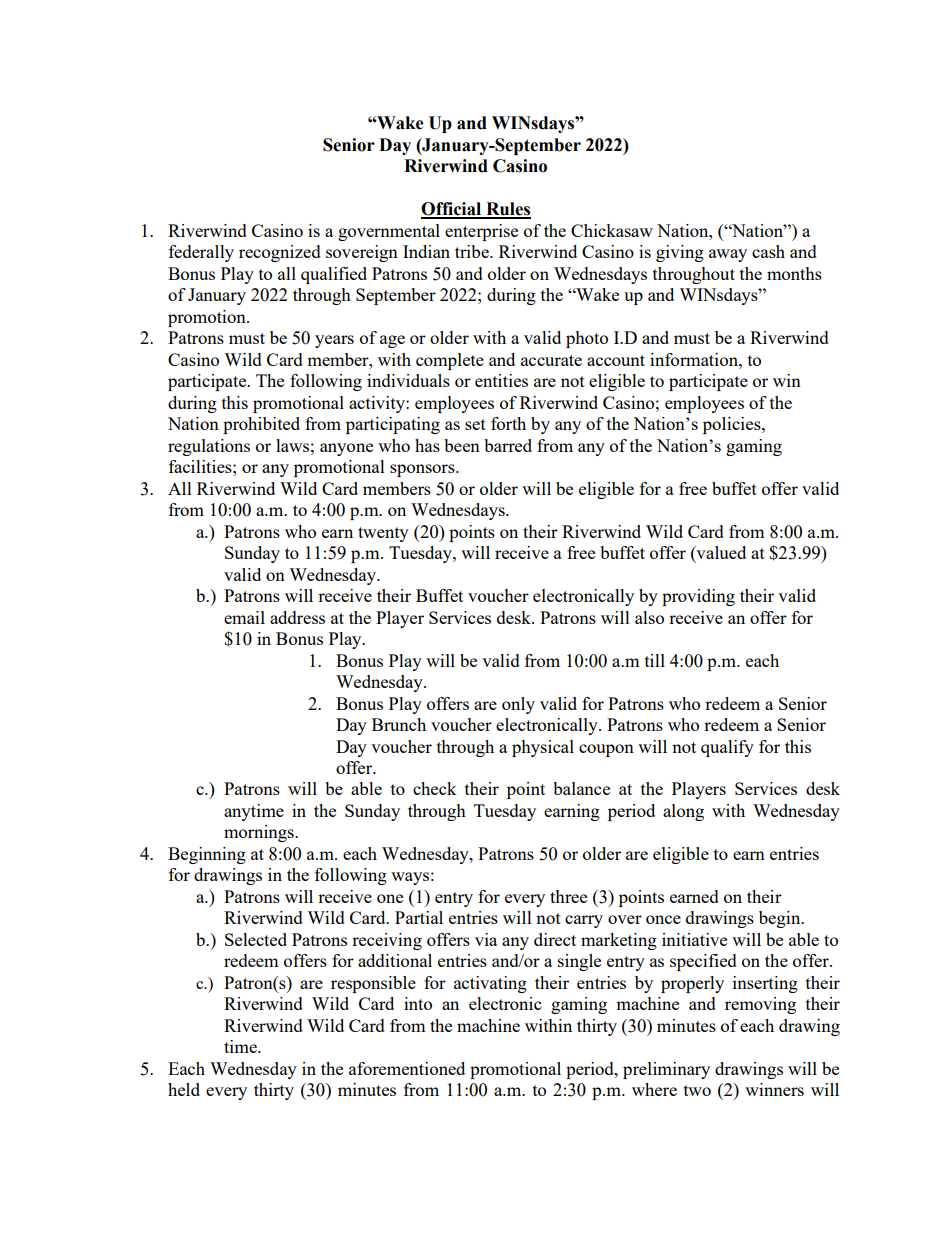  I want to click on only, so click(518, 705).
